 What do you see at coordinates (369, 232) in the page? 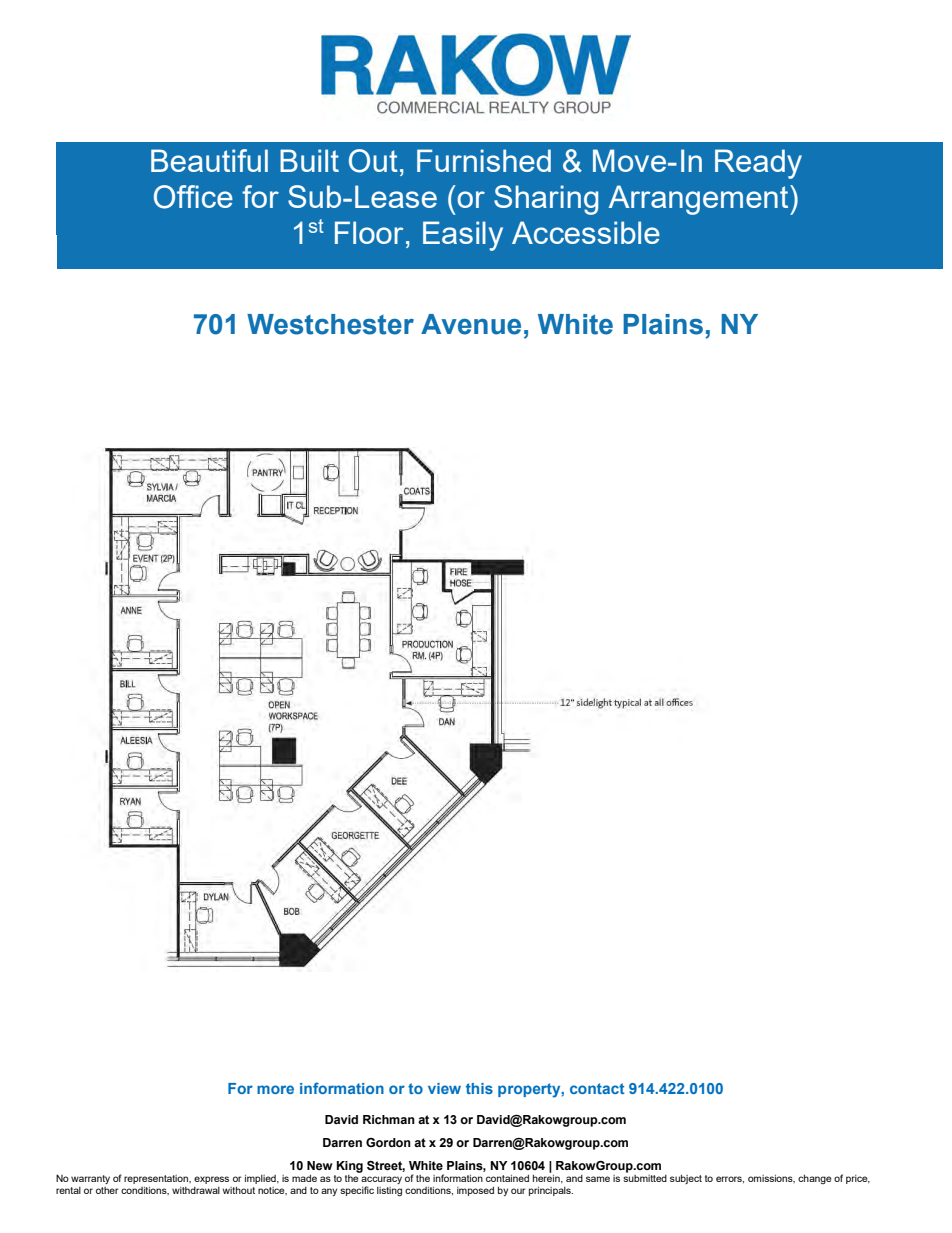
I see `Floor` at bounding box center [369, 232].
